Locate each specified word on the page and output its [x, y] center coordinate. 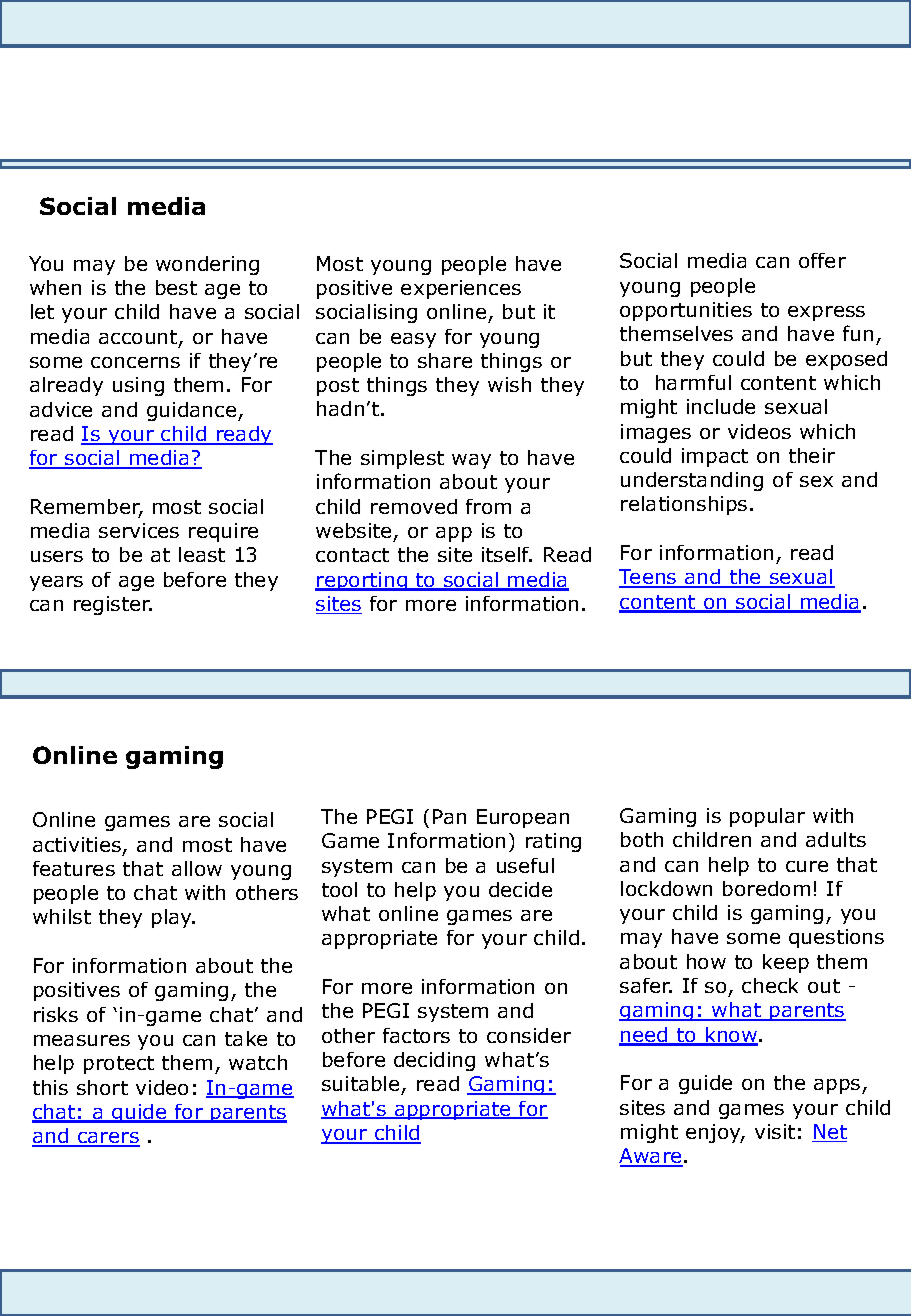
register [113, 605]
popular [767, 817]
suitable [362, 1085]
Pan [449, 816]
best [176, 287]
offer [822, 260]
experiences [461, 289]
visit [775, 1131]
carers [108, 1139]
